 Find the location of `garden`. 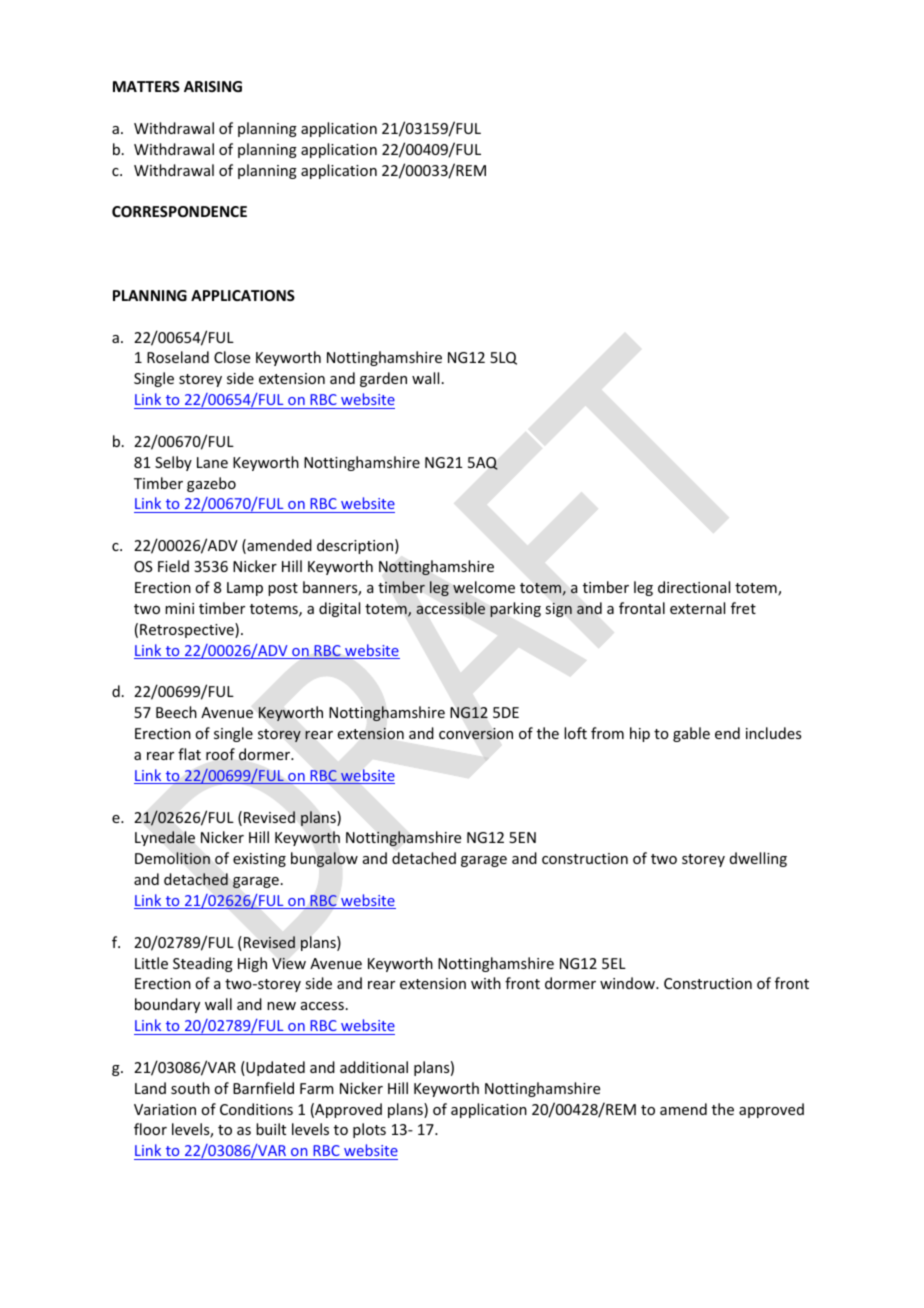

garden is located at coordinates (383, 379).
